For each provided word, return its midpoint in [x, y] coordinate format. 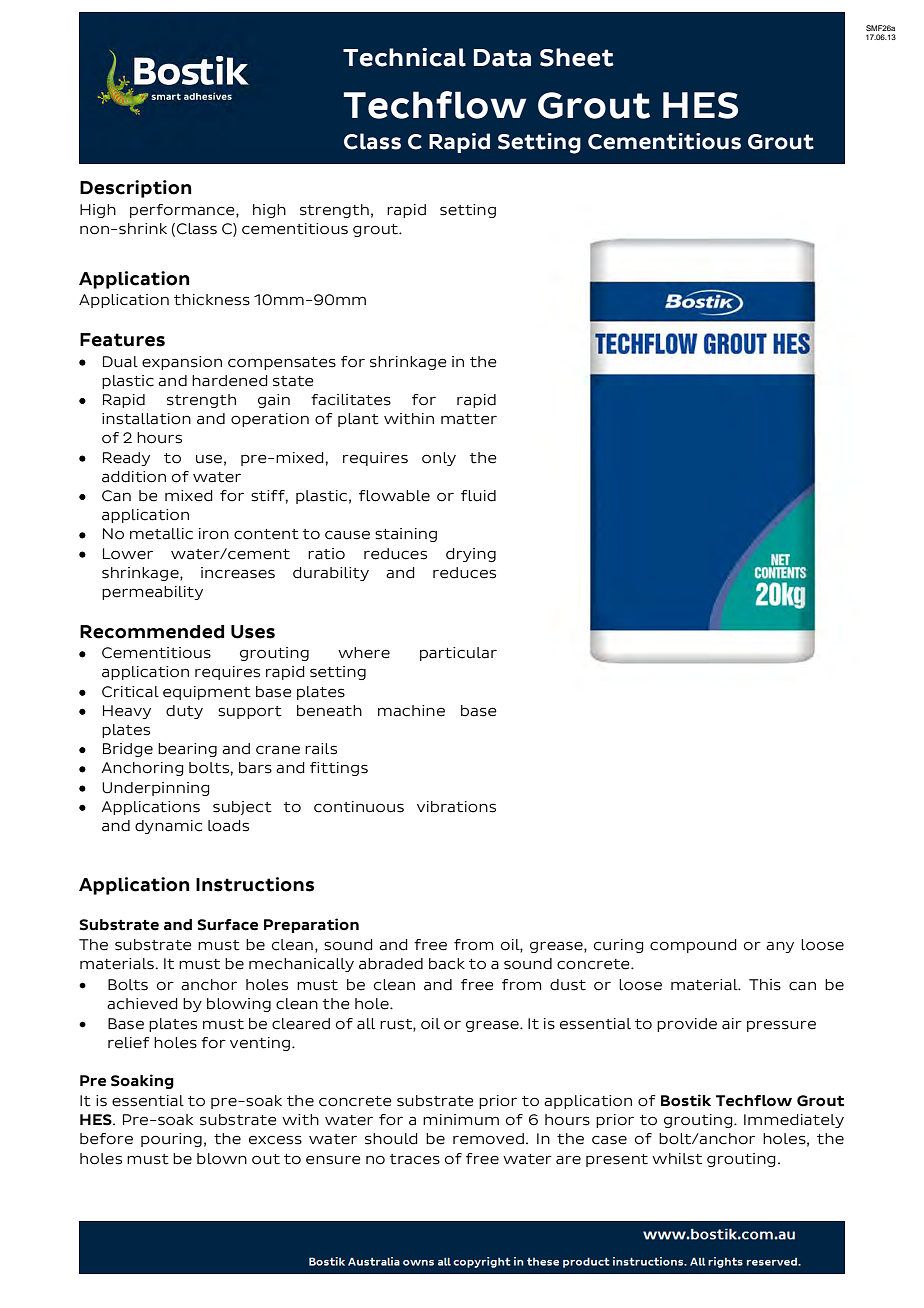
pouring [171, 1140]
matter [469, 419]
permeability [152, 593]
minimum [461, 1120]
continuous [359, 807]
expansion [182, 363]
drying [471, 555]
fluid [478, 496]
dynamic [168, 827]
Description [136, 189]
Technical [404, 57]
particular [458, 654]
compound [693, 946]
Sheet [577, 57]
